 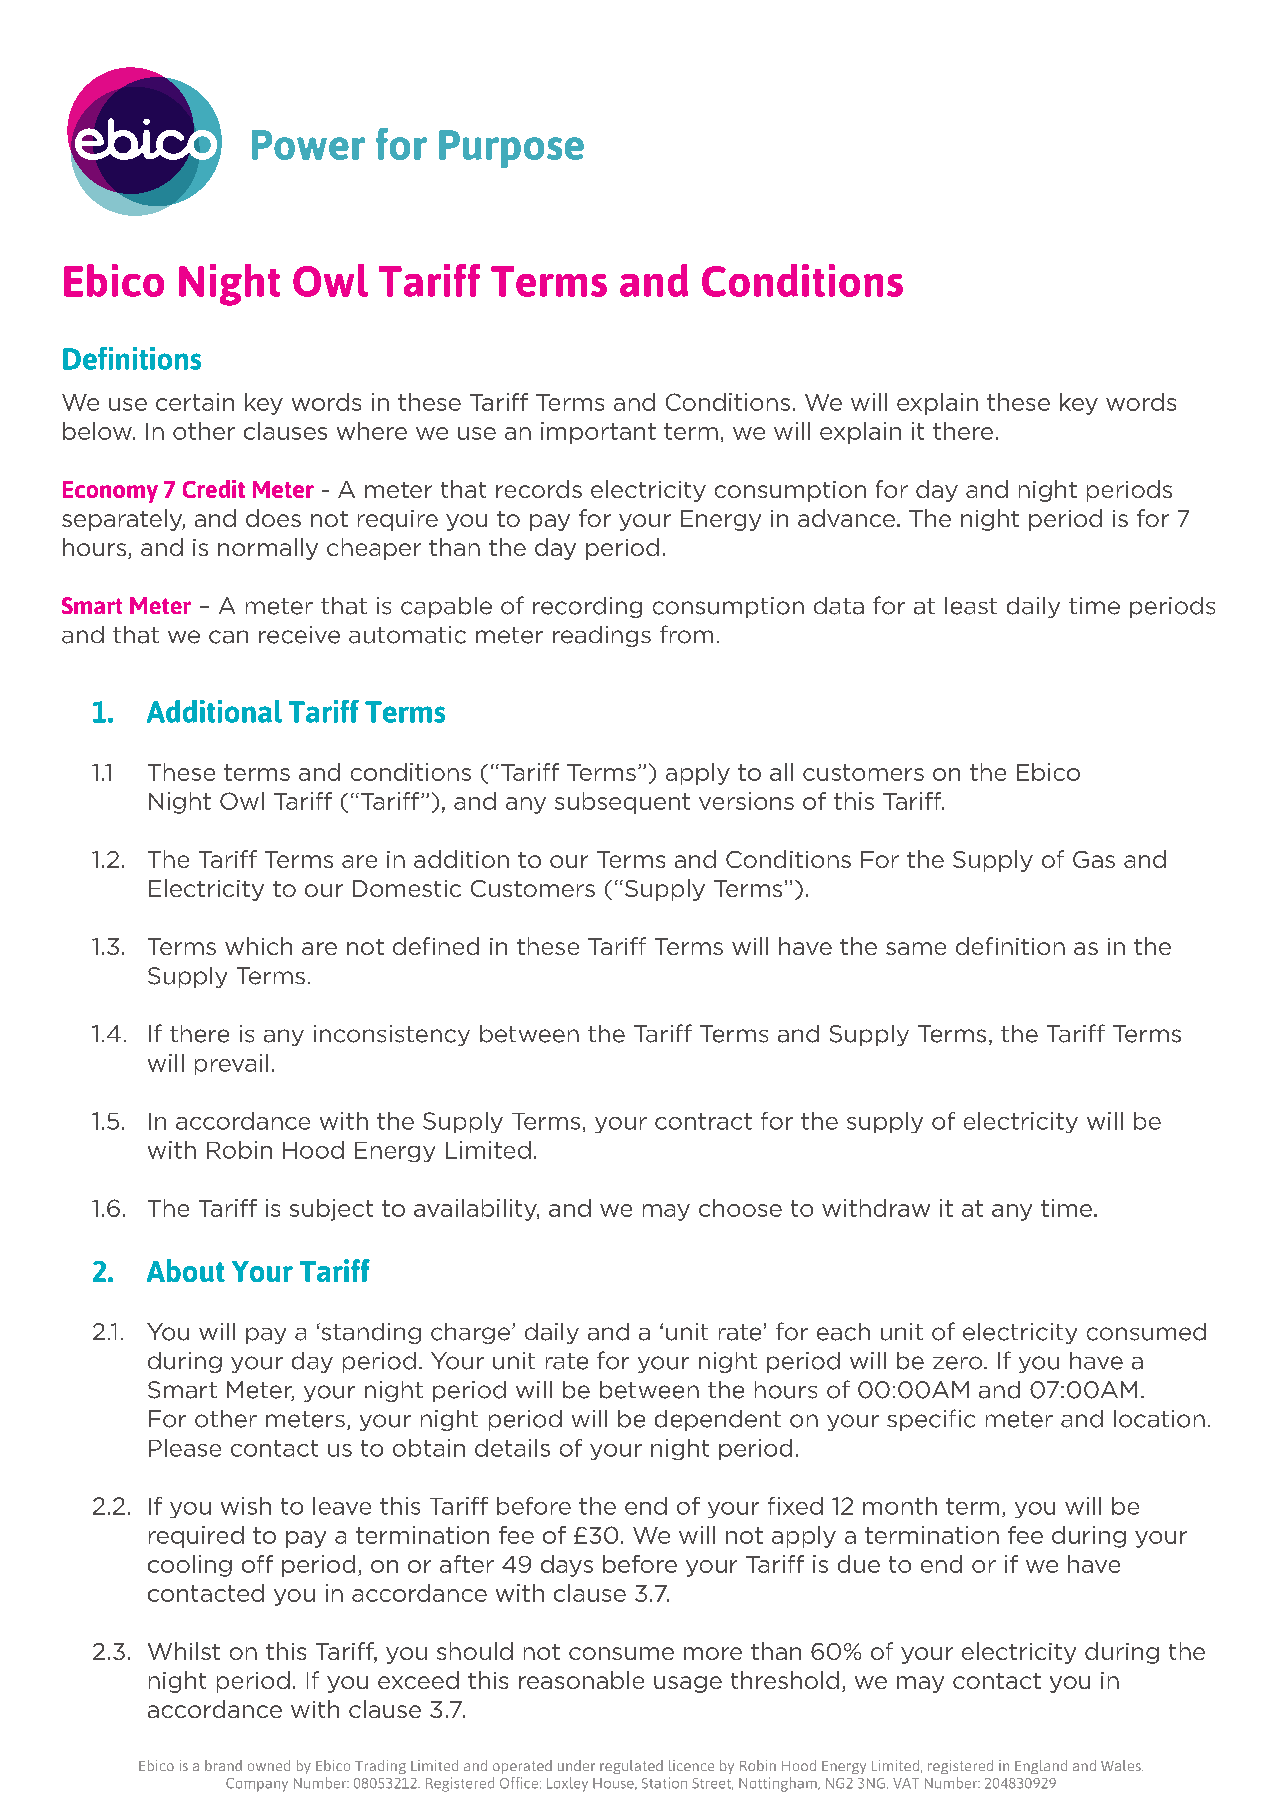 I want to click on Gas, so click(x=1094, y=859).
